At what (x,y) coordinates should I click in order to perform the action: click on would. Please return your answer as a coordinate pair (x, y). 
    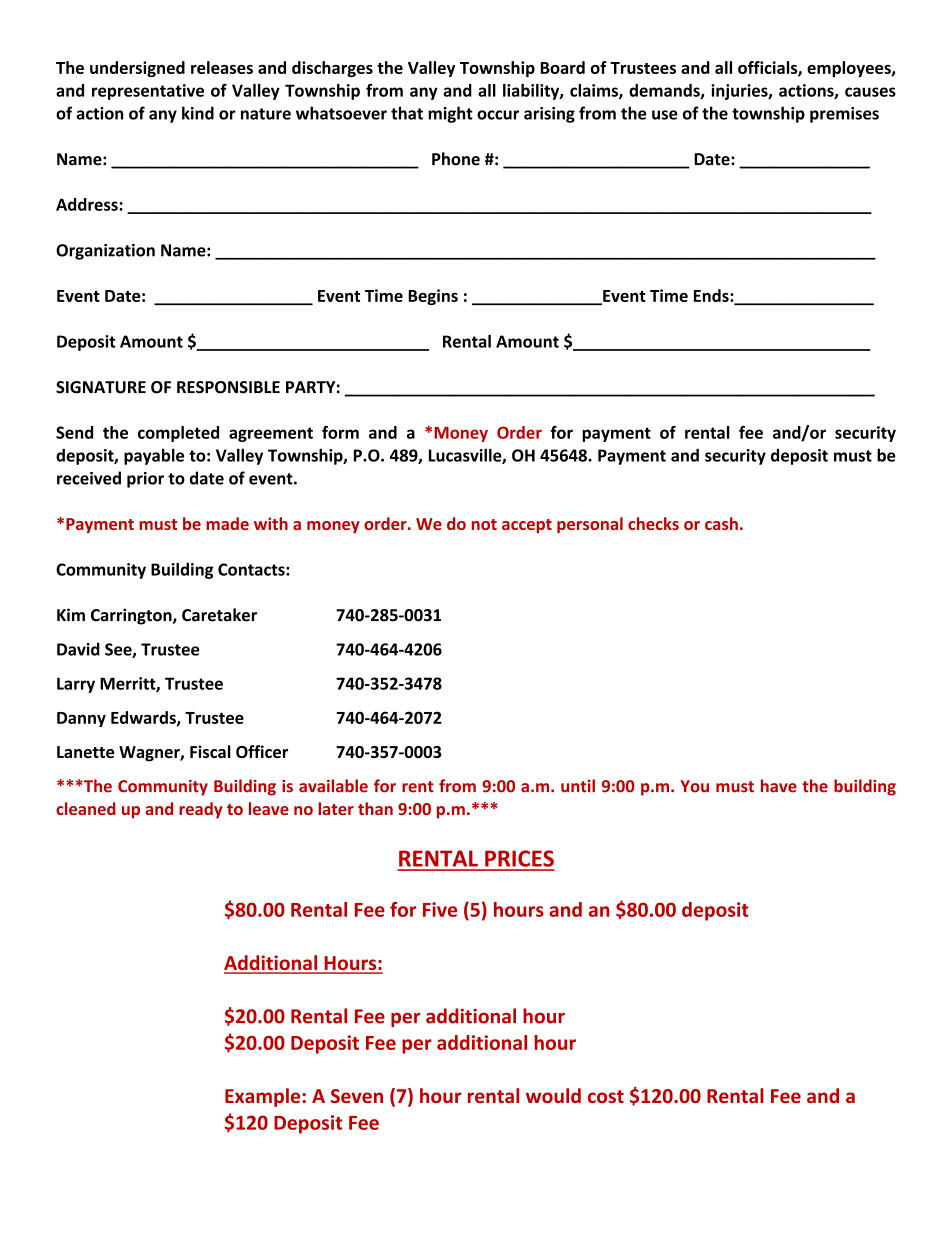
    Looking at the image, I should click on (553, 1095).
